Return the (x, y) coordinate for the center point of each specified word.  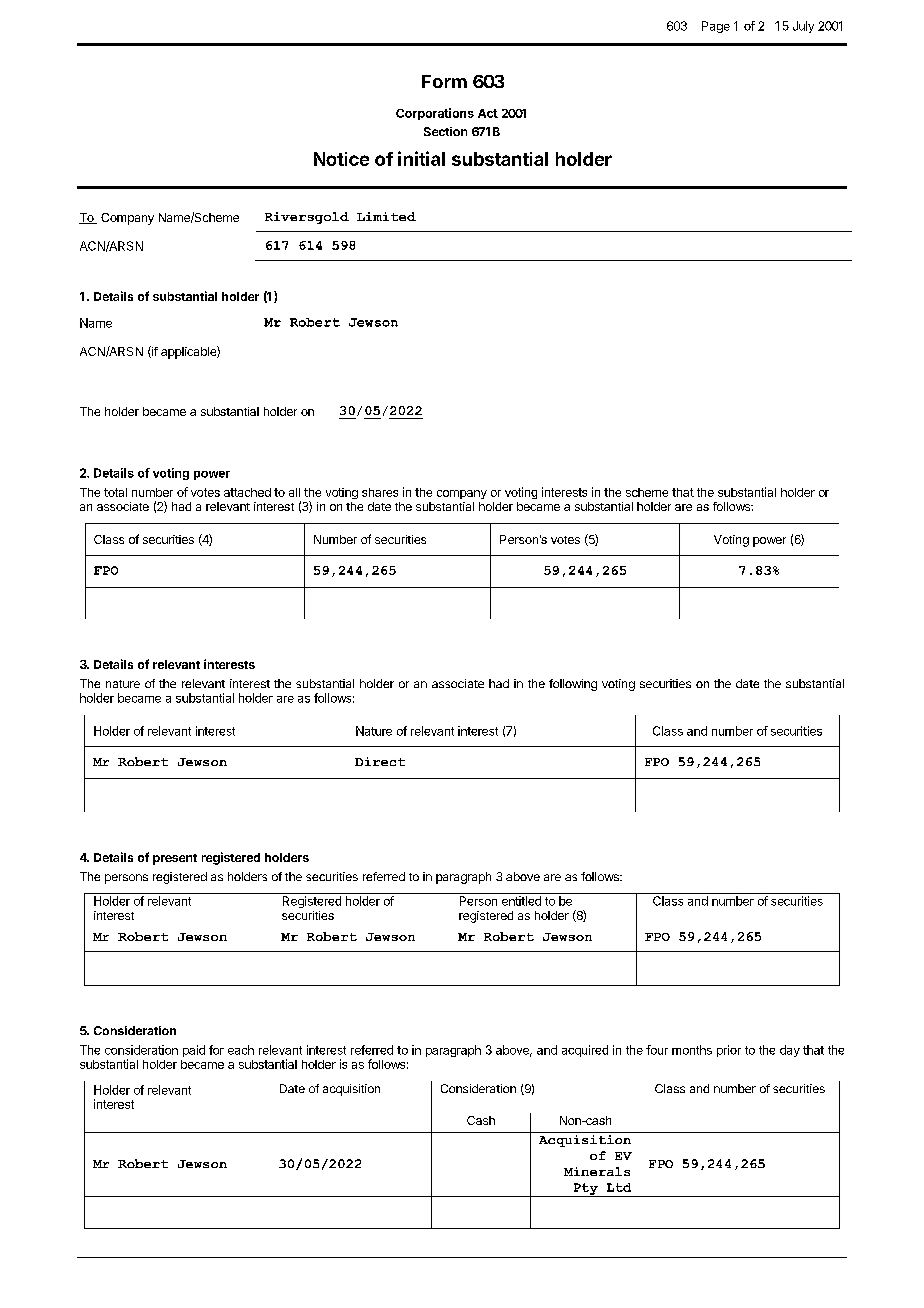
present (175, 859)
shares (380, 492)
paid (194, 1051)
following (573, 685)
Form (444, 81)
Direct (380, 761)
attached (247, 492)
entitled (521, 901)
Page (716, 27)
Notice (341, 159)
